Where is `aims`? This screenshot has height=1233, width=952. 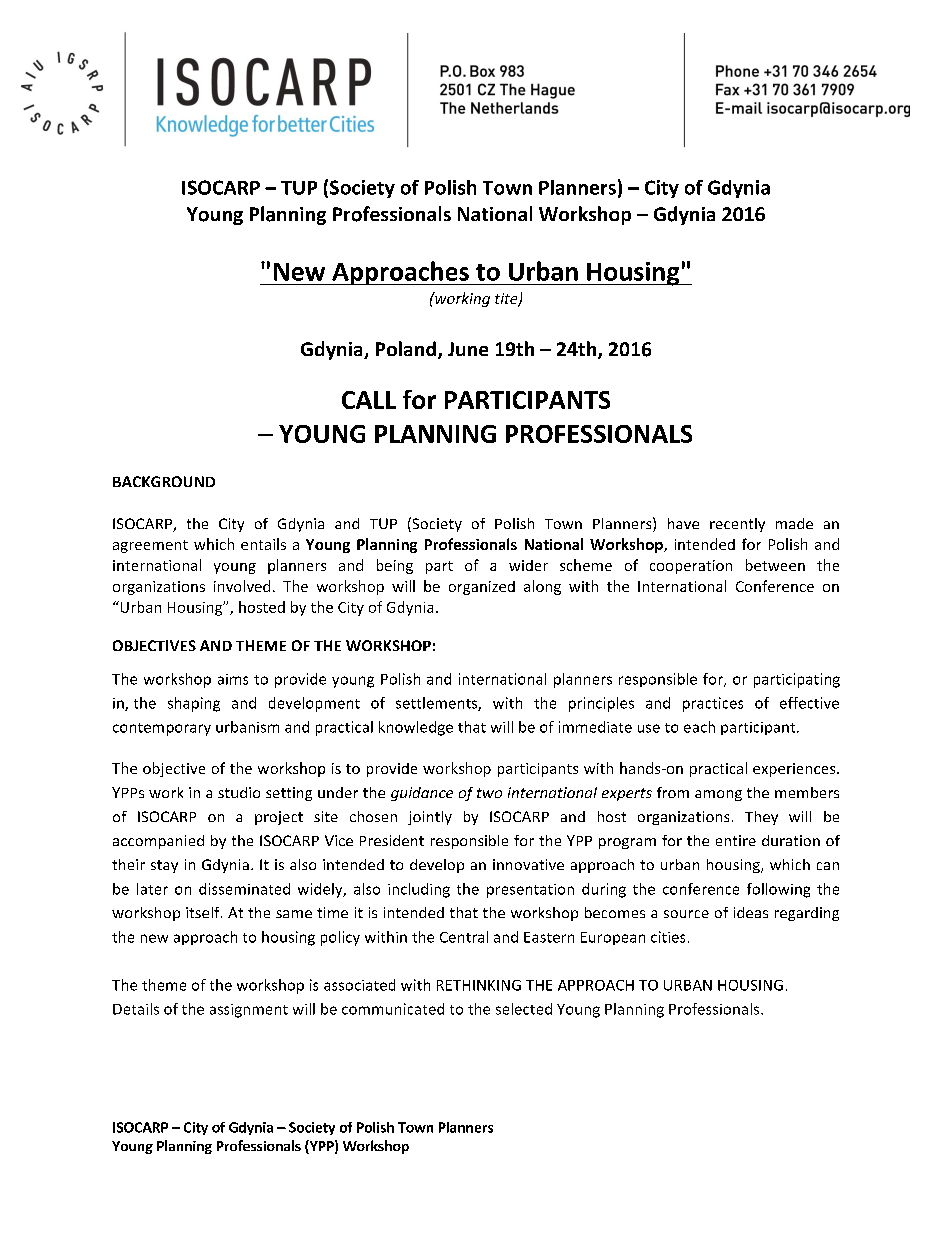 aims is located at coordinates (233, 679).
